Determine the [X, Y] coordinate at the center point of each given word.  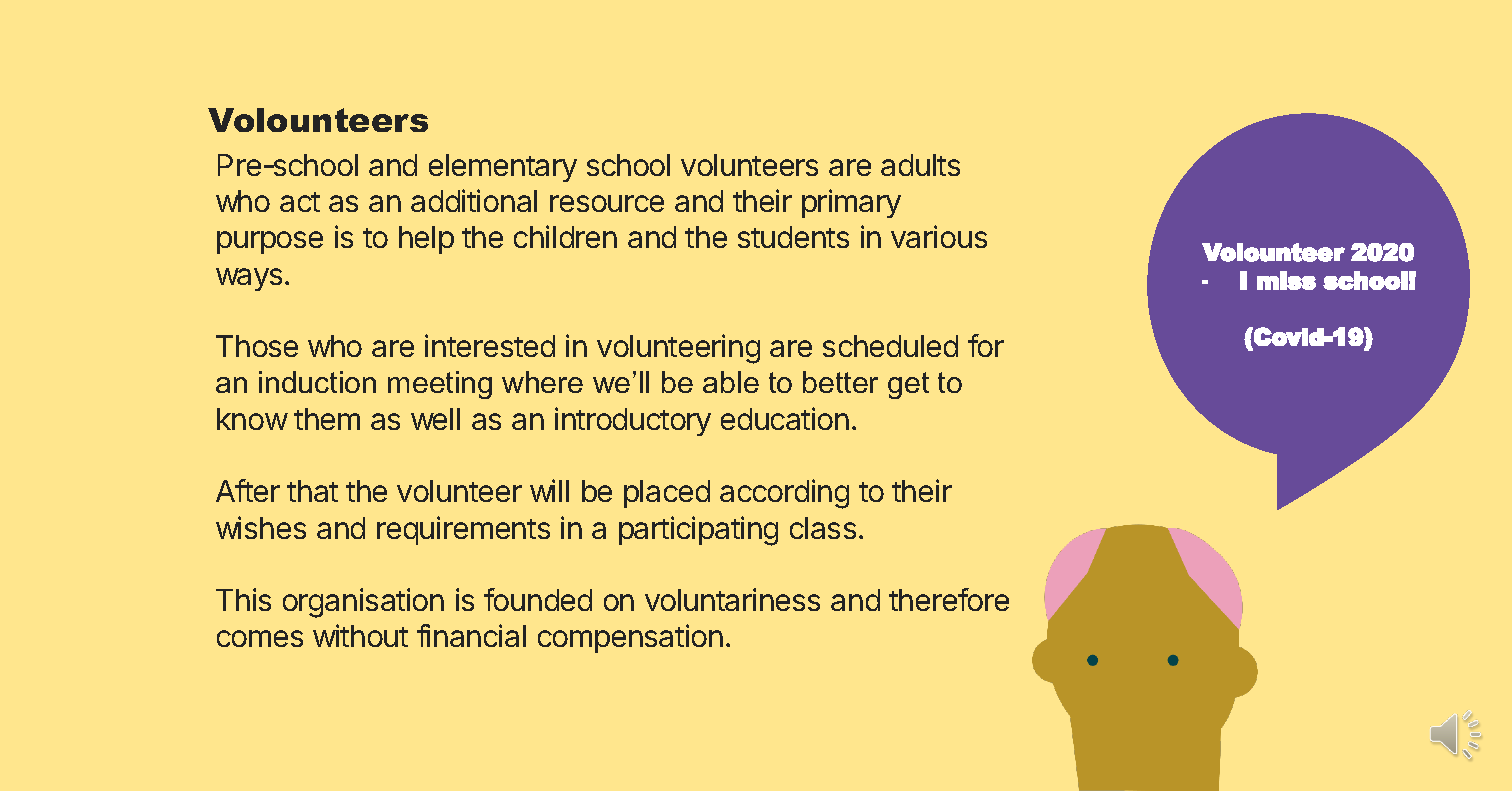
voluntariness [732, 599]
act [300, 202]
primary [851, 203]
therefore [949, 599]
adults [920, 165]
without [360, 635]
